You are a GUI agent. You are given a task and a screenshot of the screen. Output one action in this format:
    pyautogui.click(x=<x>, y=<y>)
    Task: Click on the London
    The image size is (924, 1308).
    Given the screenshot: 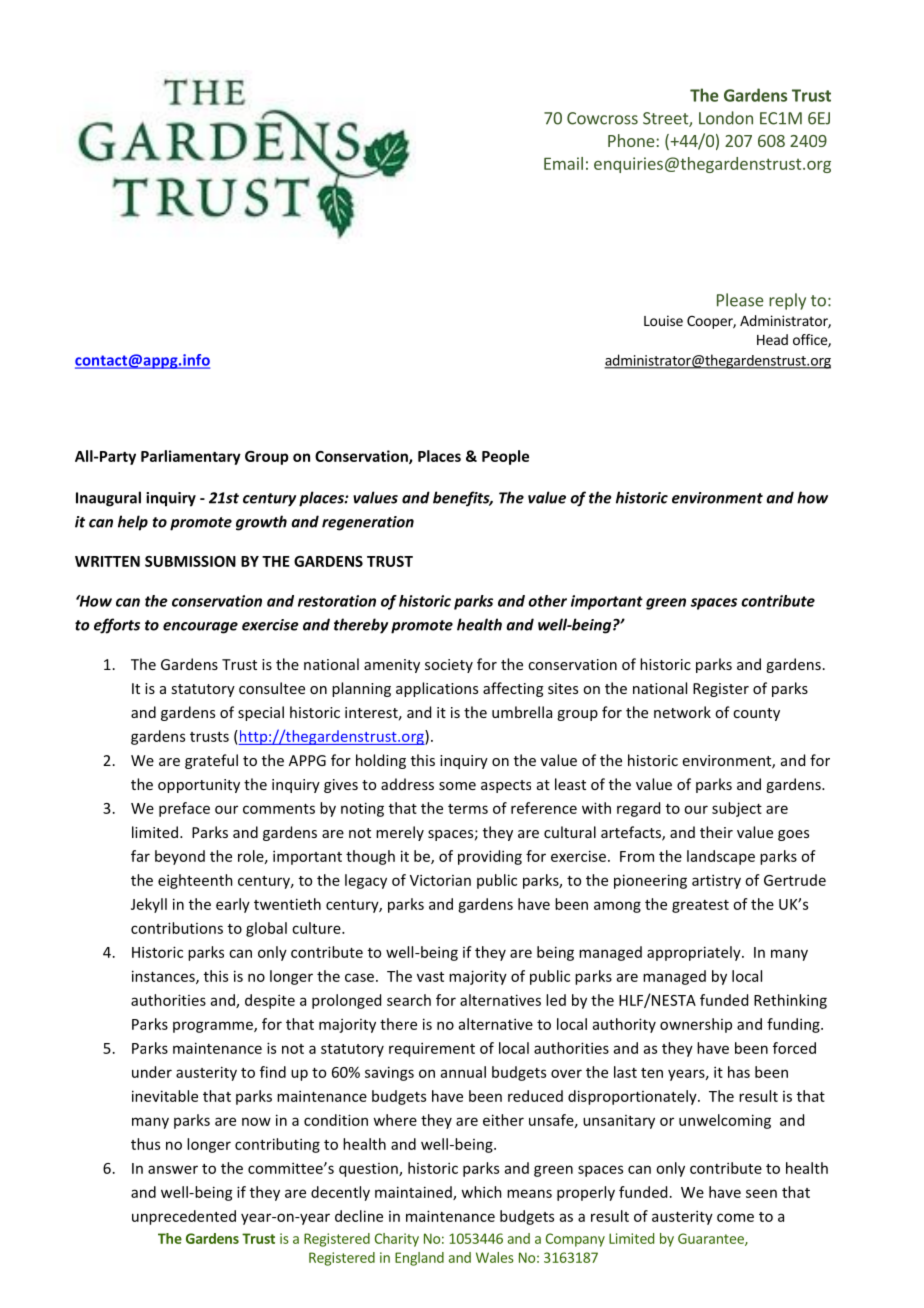 What is the action you would take?
    pyautogui.click(x=726, y=118)
